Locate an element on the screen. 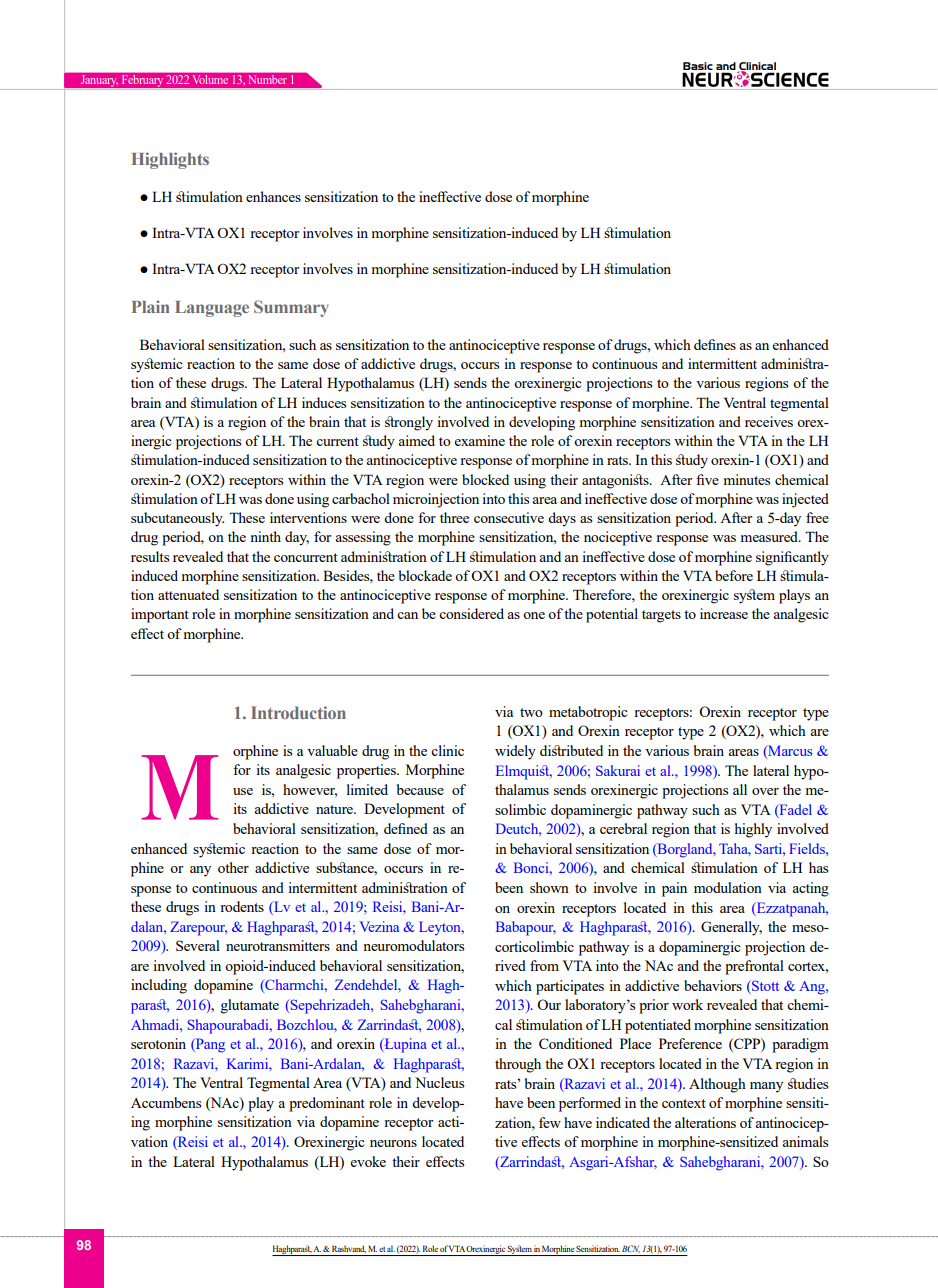 The width and height of the screenshot is (938, 1288). highly is located at coordinates (753, 830).
